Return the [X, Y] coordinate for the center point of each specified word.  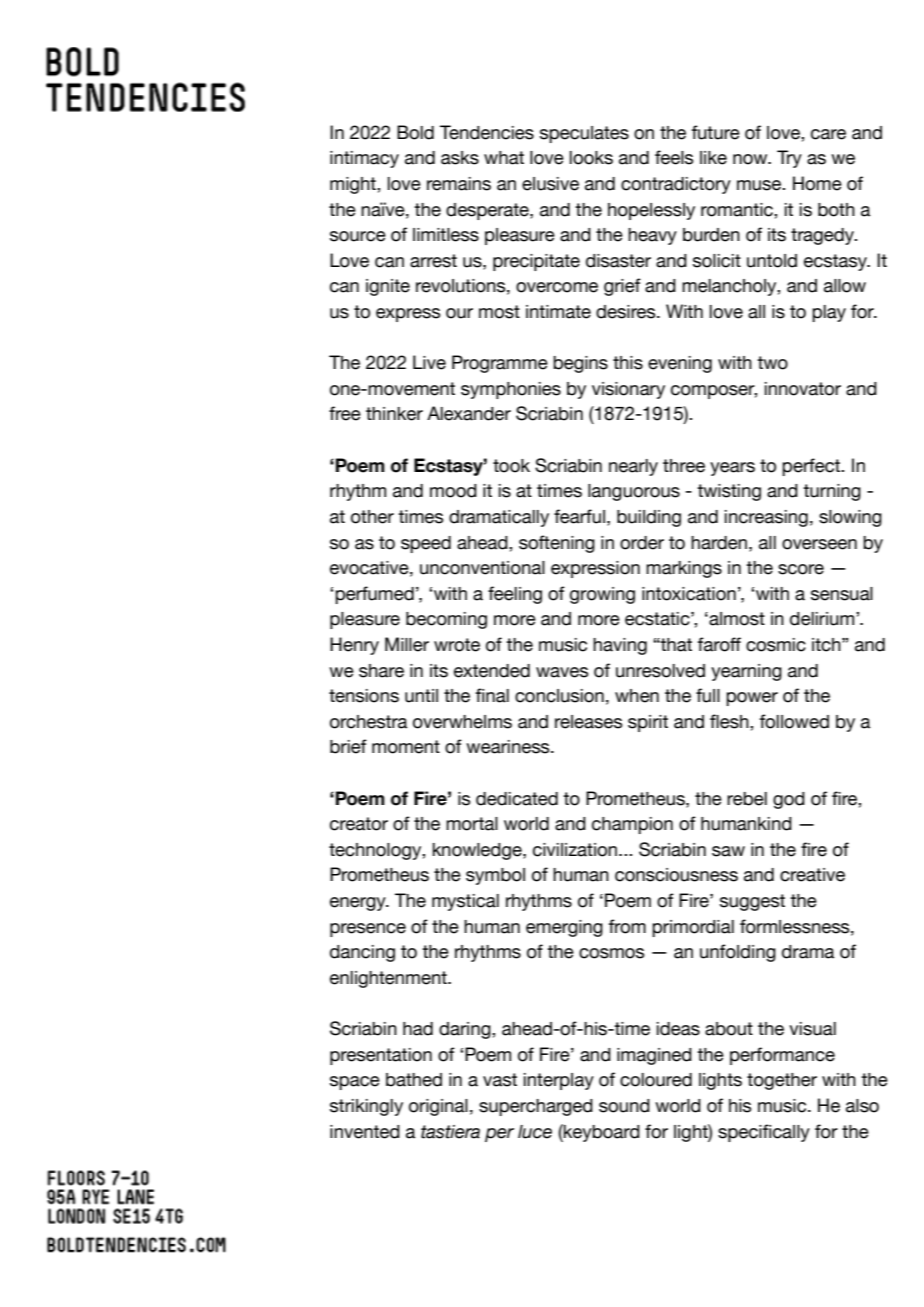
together [782, 1081]
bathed [414, 1080]
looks [591, 158]
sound [624, 1106]
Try [789, 159]
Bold [415, 132]
